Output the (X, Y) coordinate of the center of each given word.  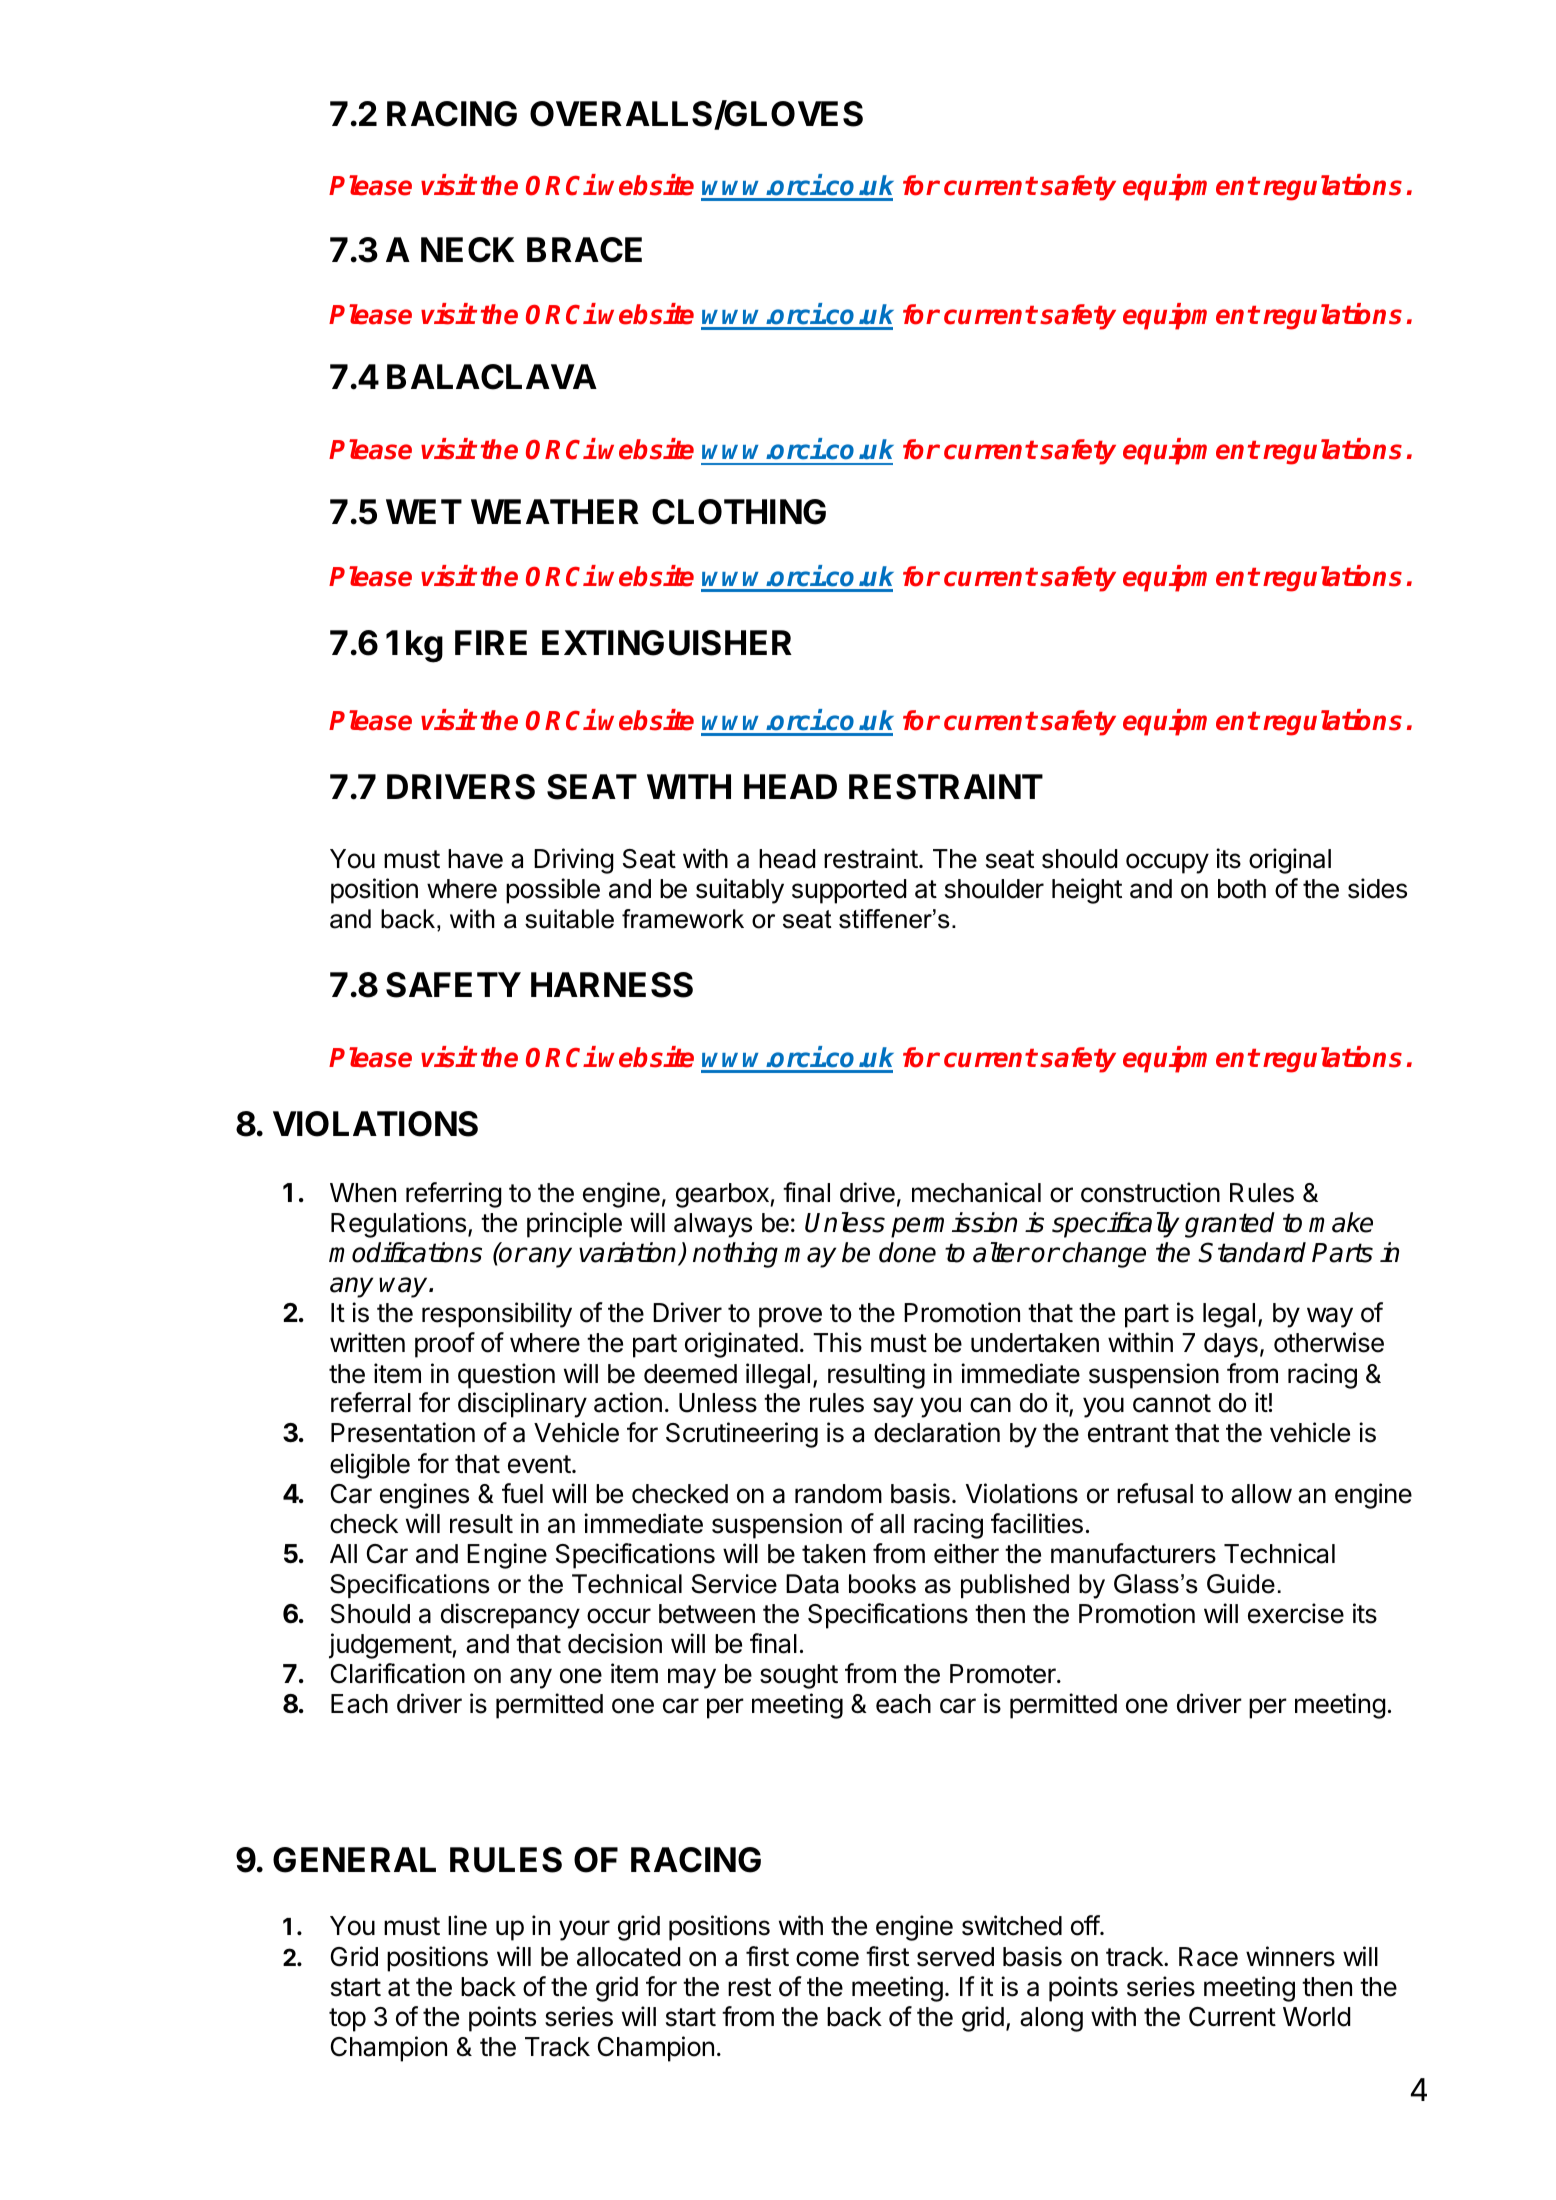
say (893, 1407)
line (467, 1925)
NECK (468, 250)
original (1290, 861)
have (475, 859)
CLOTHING (739, 512)
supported (849, 891)
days (1231, 1345)
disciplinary (522, 1405)
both (1242, 889)
